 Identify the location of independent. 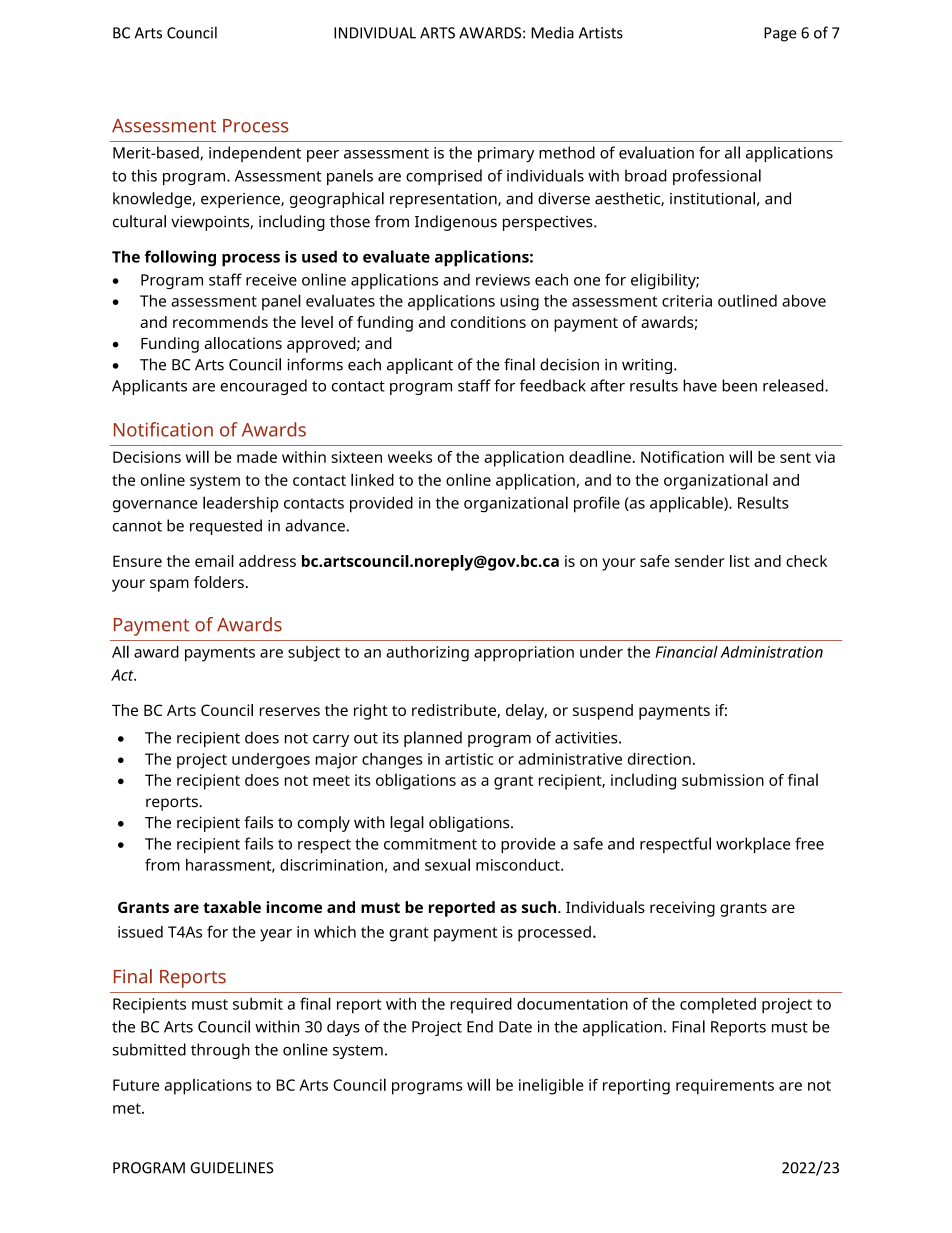
(255, 154).
